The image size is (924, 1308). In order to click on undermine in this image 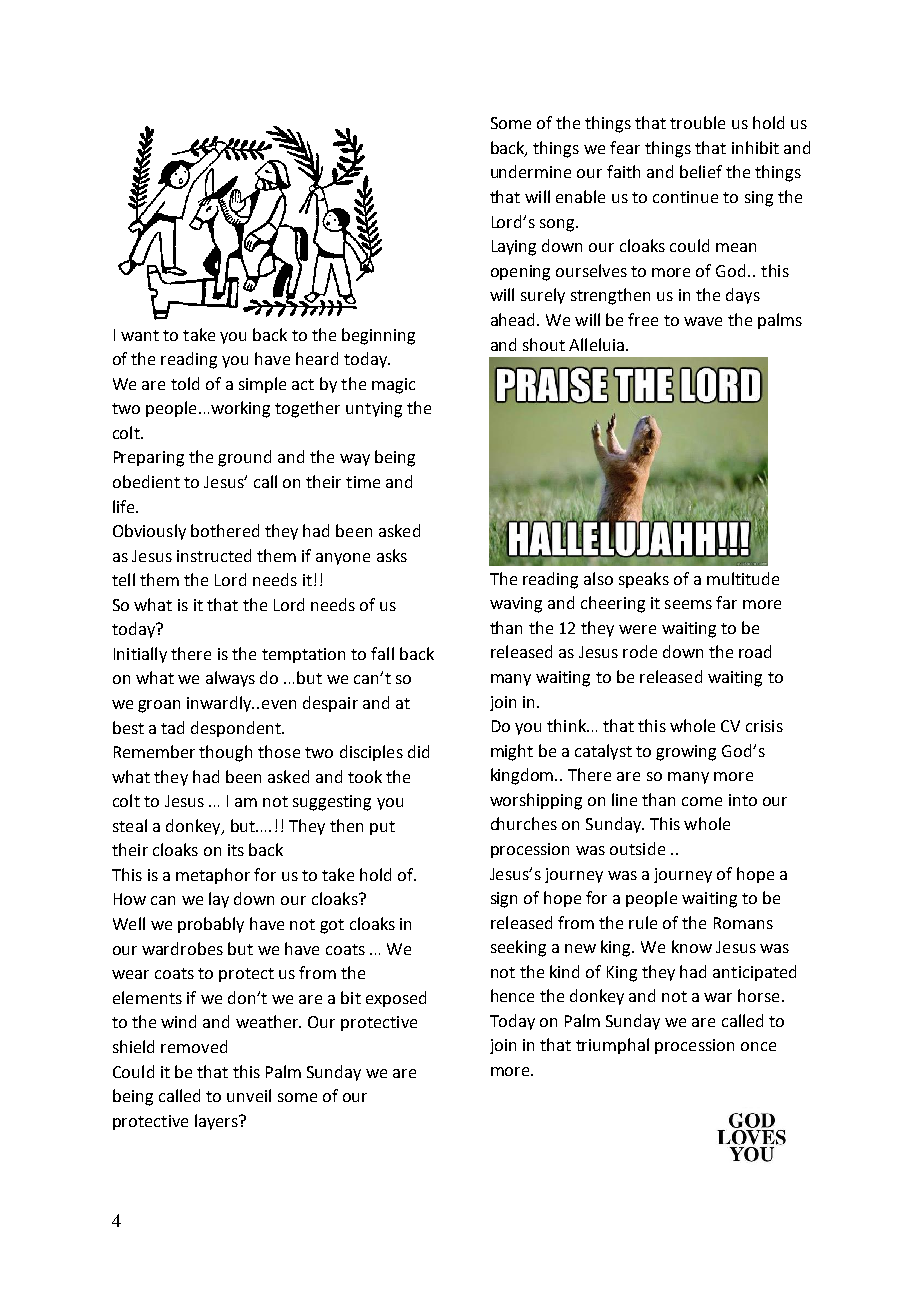, I will do `click(531, 171)`.
